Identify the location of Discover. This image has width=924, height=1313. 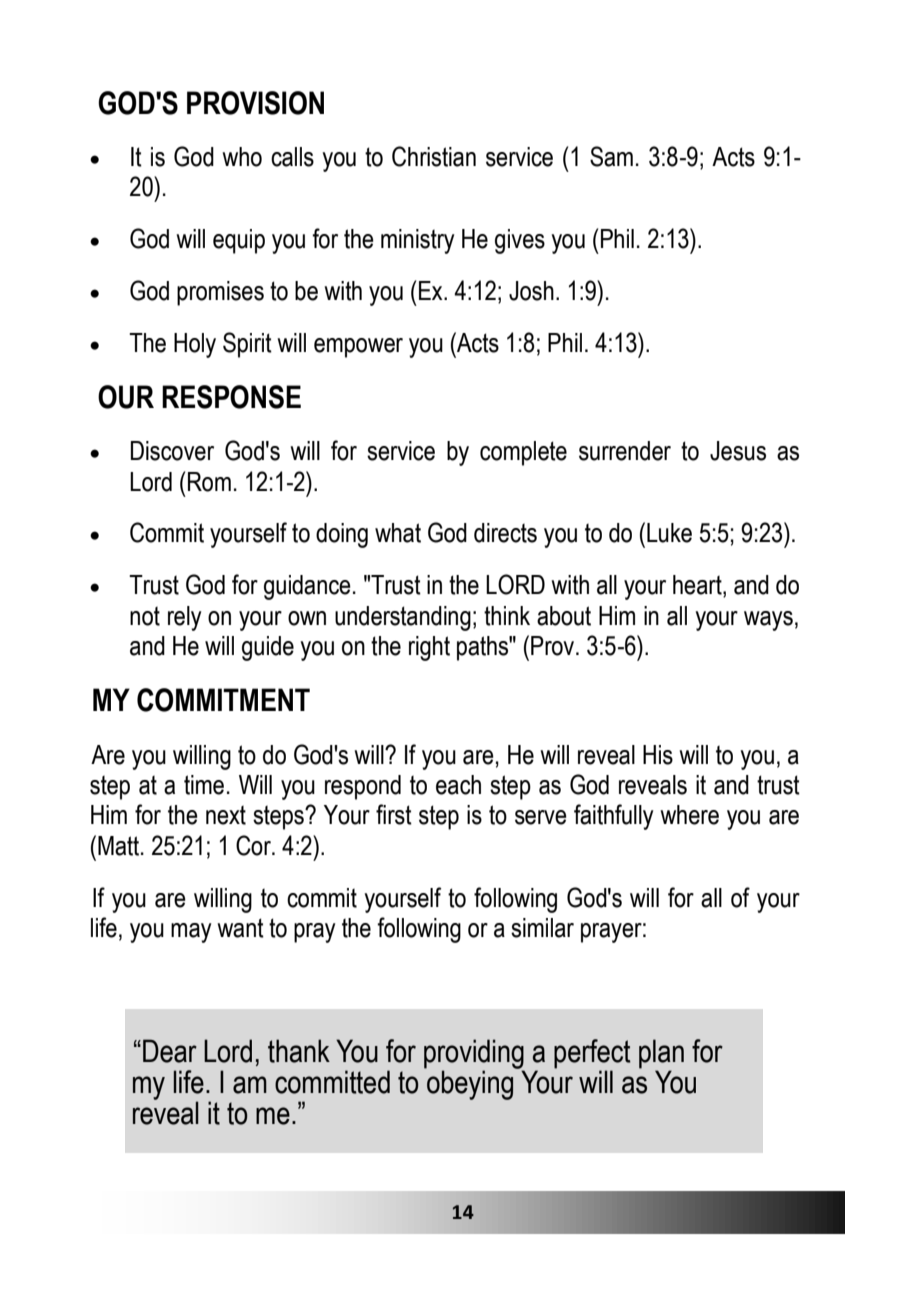
(172, 451).
